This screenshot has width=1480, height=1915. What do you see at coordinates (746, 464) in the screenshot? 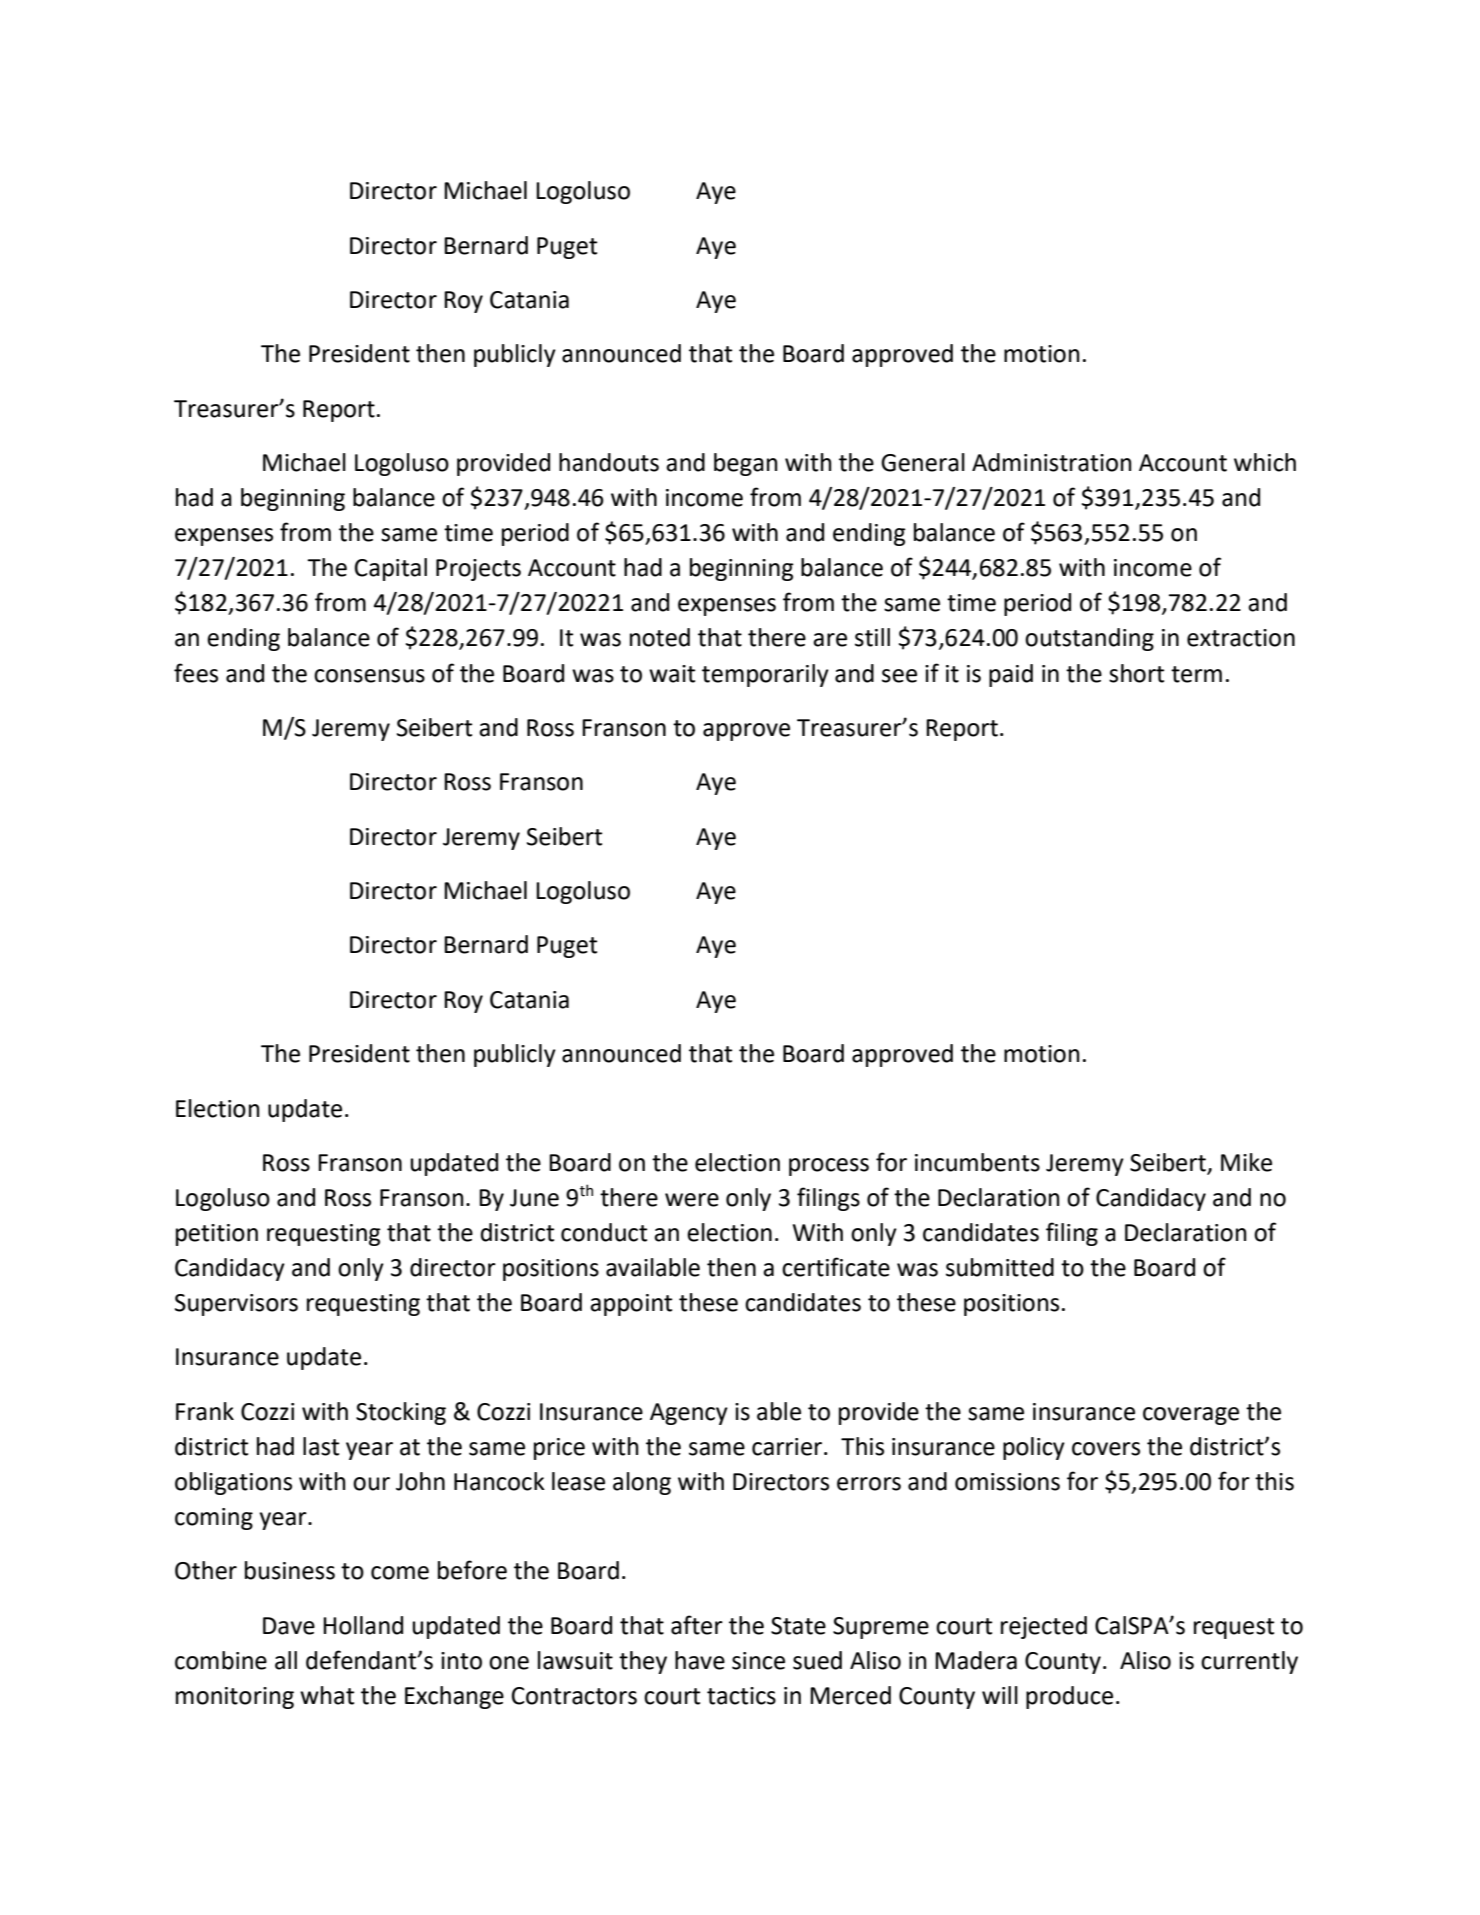
I see `began` at bounding box center [746, 464].
